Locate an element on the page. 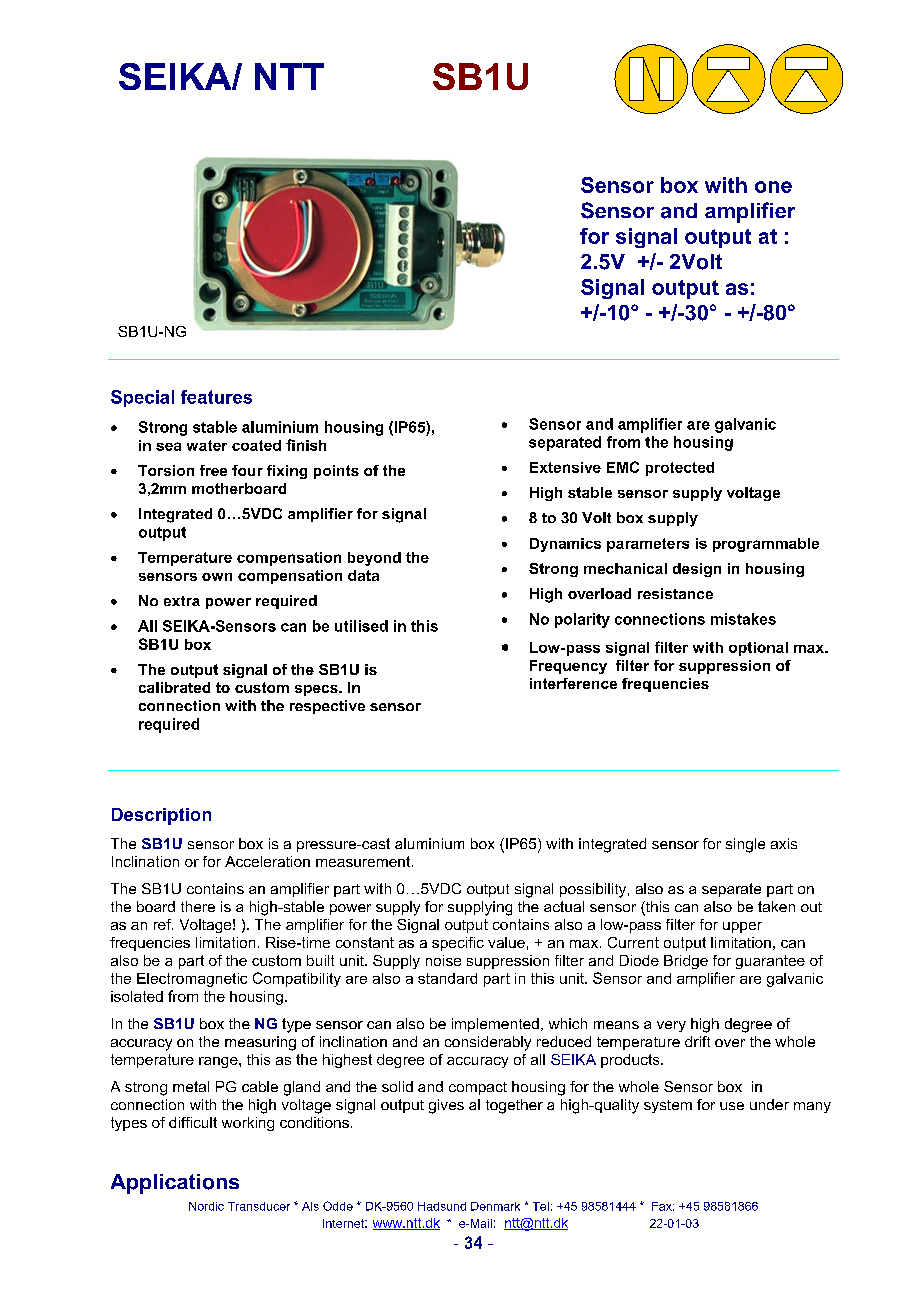 Image resolution: width=924 pixels, height=1308 pixels. EMC is located at coordinates (623, 467).
